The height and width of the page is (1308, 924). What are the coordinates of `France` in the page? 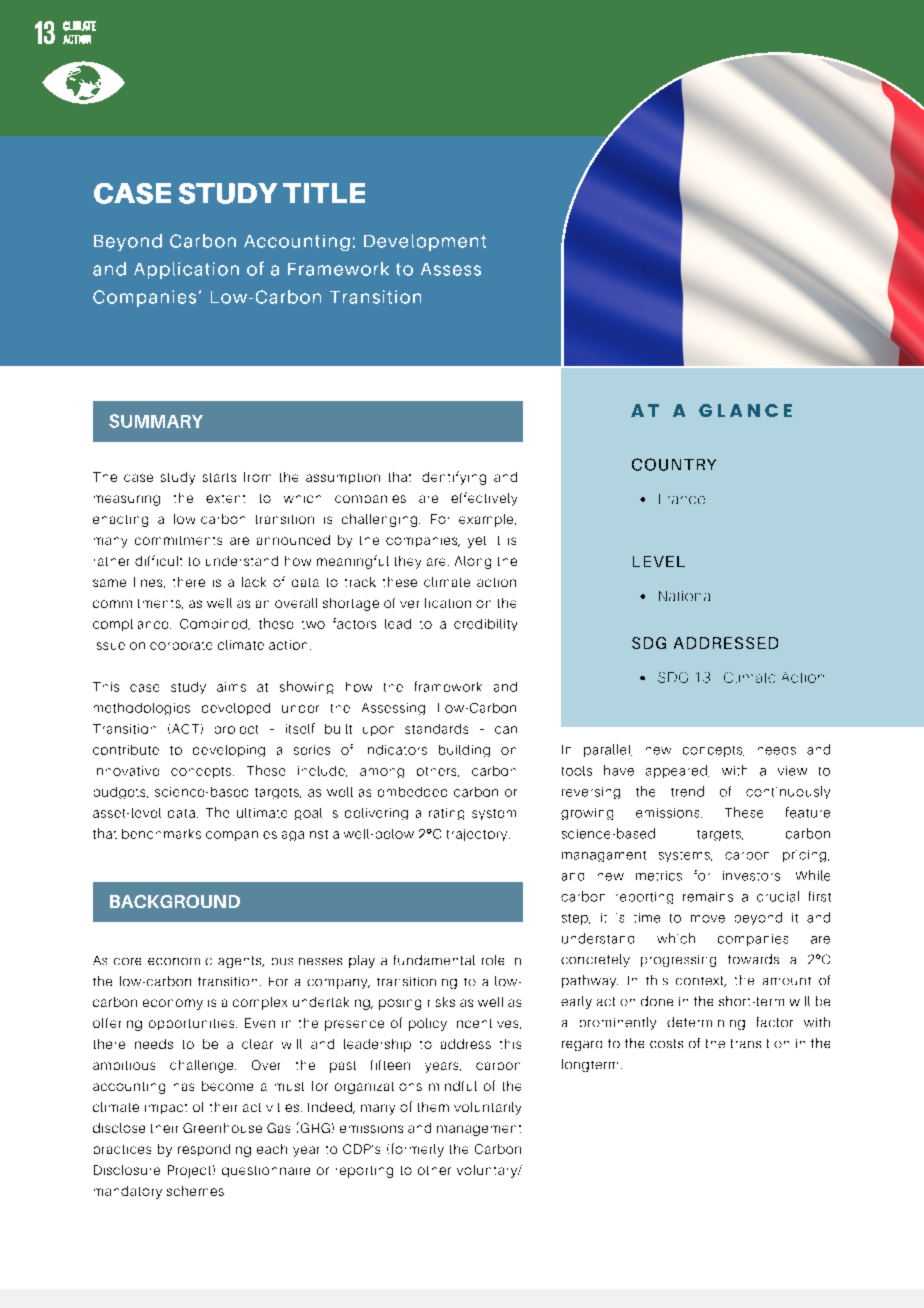 It's located at (682, 499).
